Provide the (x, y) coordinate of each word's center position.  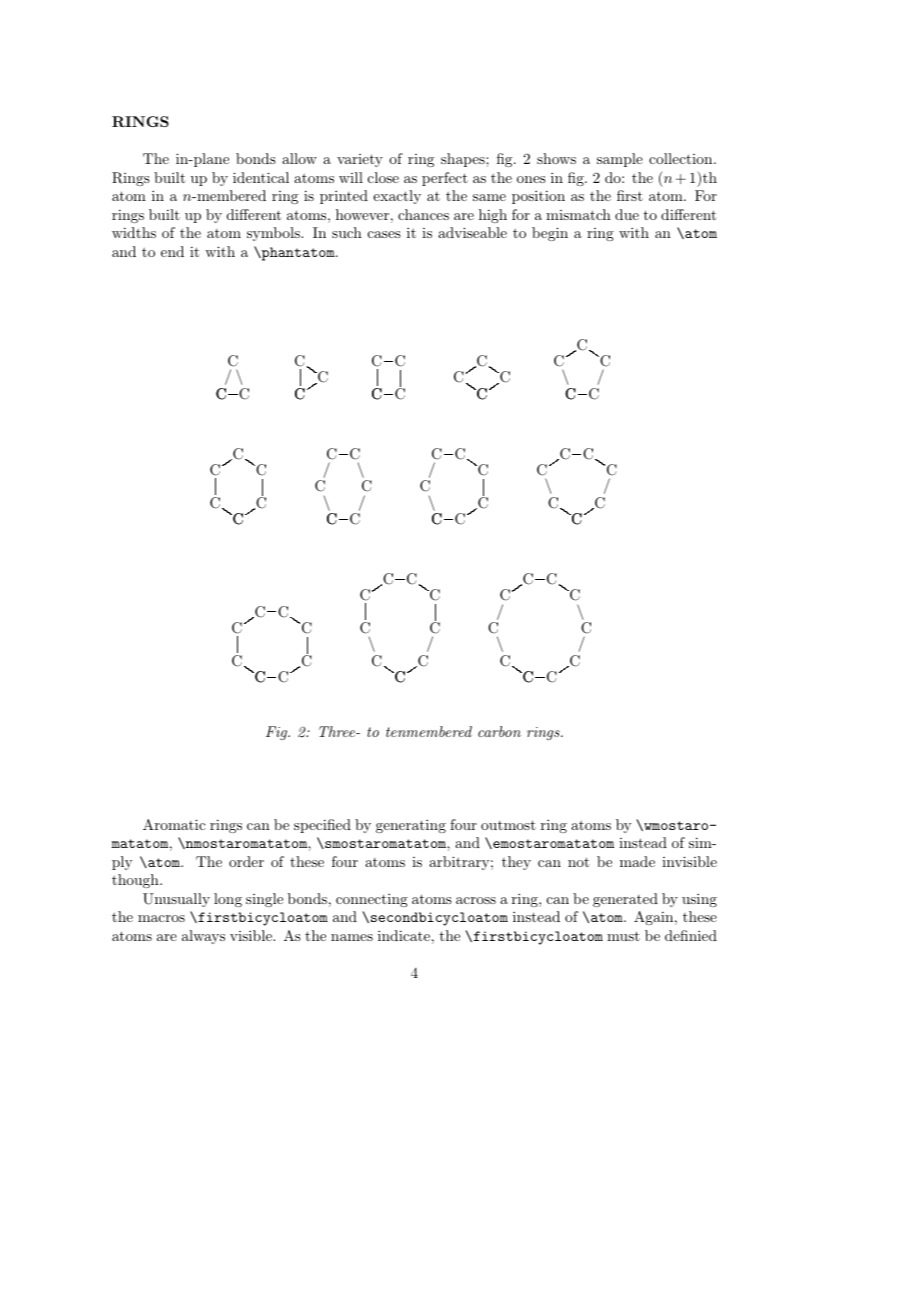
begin (550, 234)
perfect (445, 179)
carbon (499, 731)
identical (261, 177)
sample (620, 160)
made (637, 861)
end (172, 251)
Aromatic (174, 824)
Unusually (176, 900)
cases (384, 234)
